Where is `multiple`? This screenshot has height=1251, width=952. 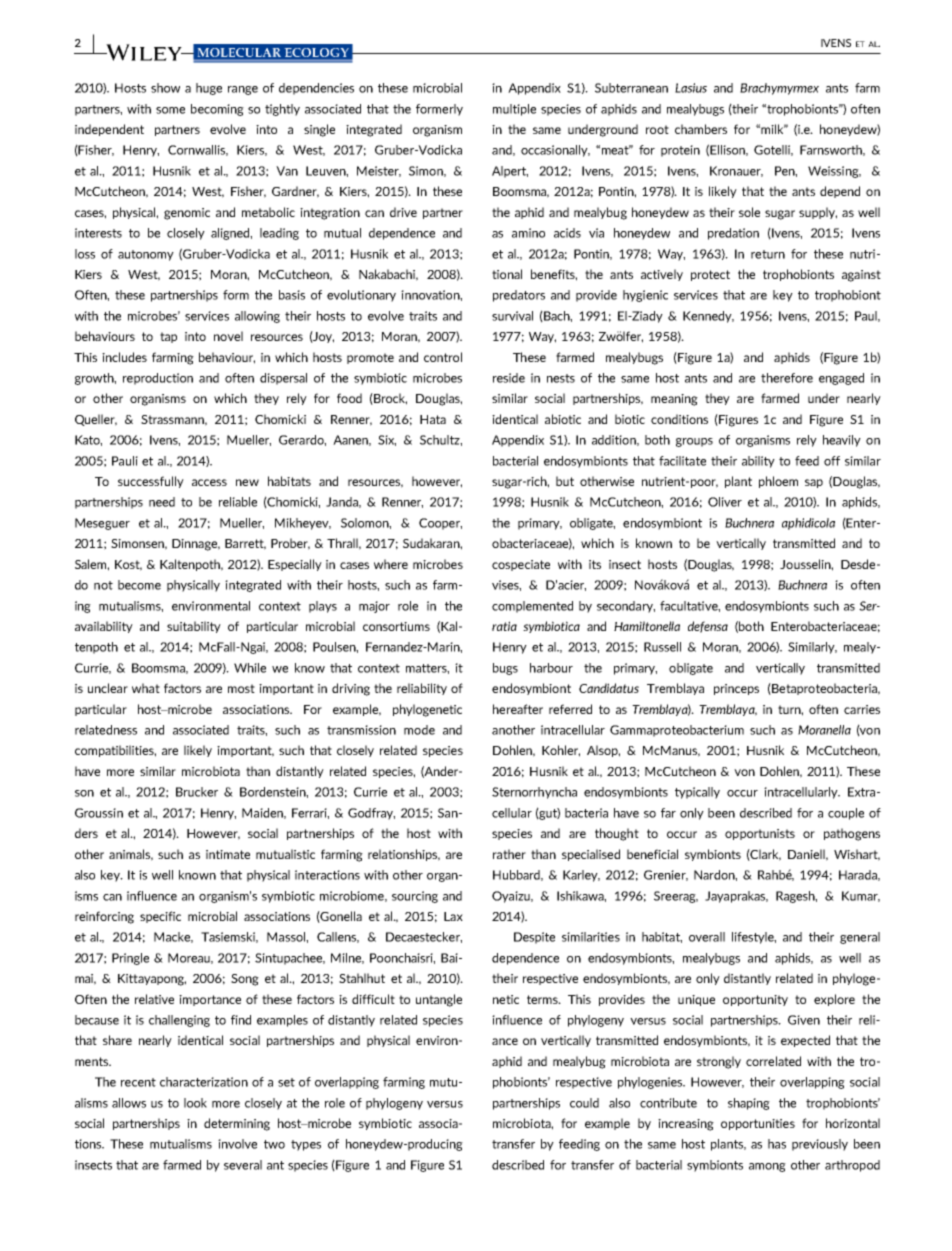
multiple is located at coordinates (514, 110).
